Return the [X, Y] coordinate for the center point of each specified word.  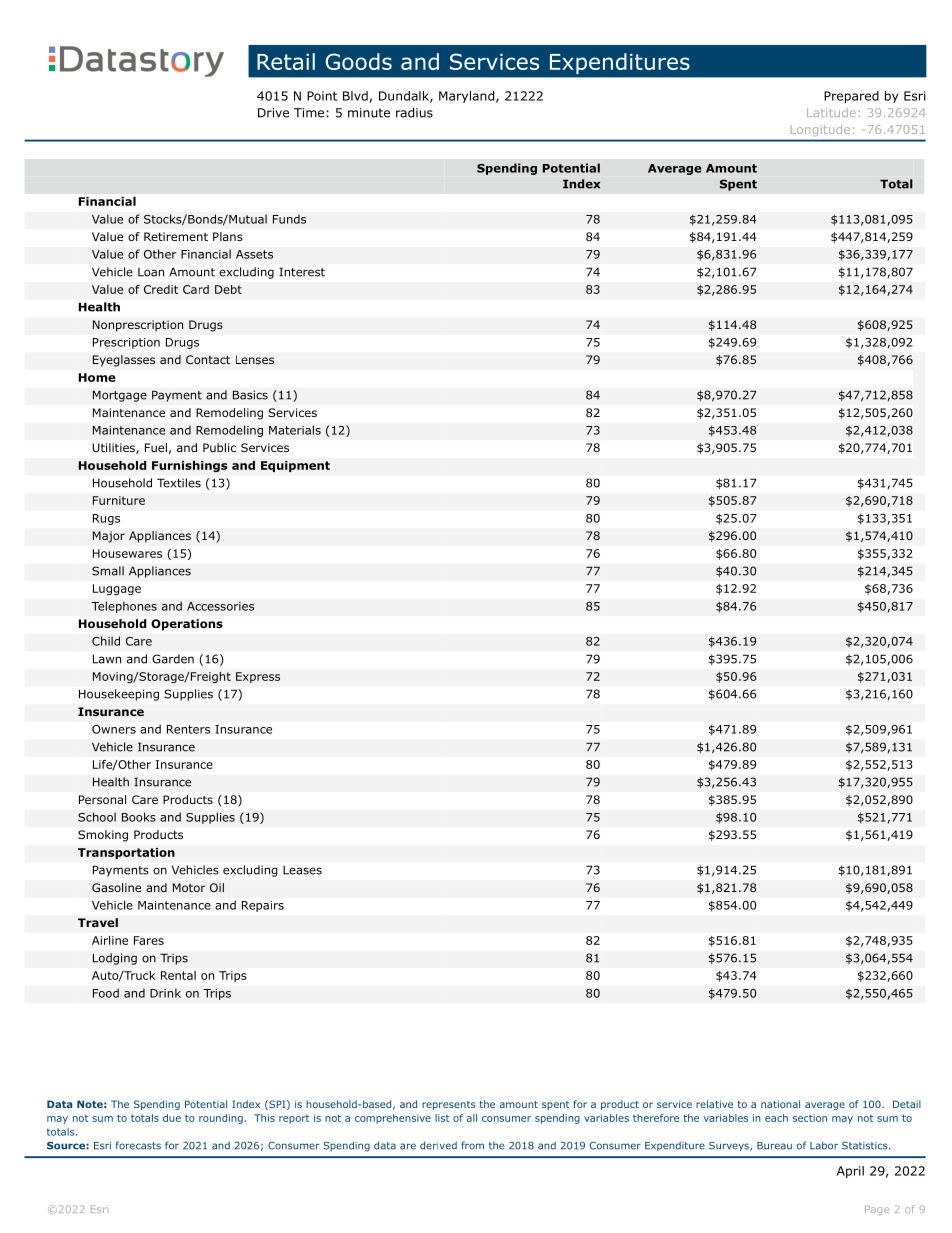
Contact [208, 359]
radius [414, 112]
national [780, 1104]
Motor [189, 887]
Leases [302, 870]
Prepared [851, 97]
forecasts [138, 1145]
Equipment [295, 466]
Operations [187, 625]
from [472, 1145]
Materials [295, 430]
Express [258, 677]
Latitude [831, 112]
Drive [273, 113]
